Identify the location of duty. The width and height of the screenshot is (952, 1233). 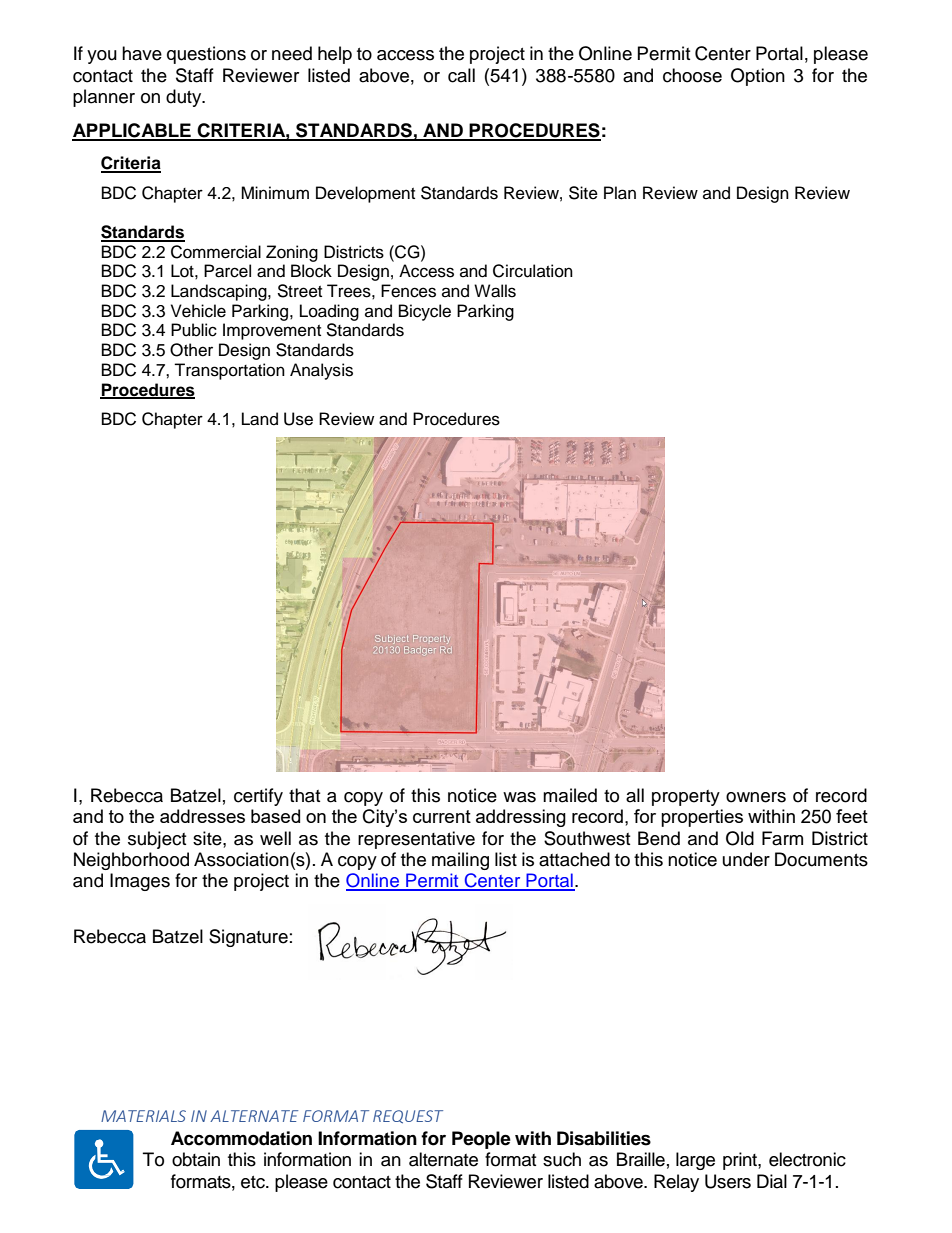
(185, 98).
